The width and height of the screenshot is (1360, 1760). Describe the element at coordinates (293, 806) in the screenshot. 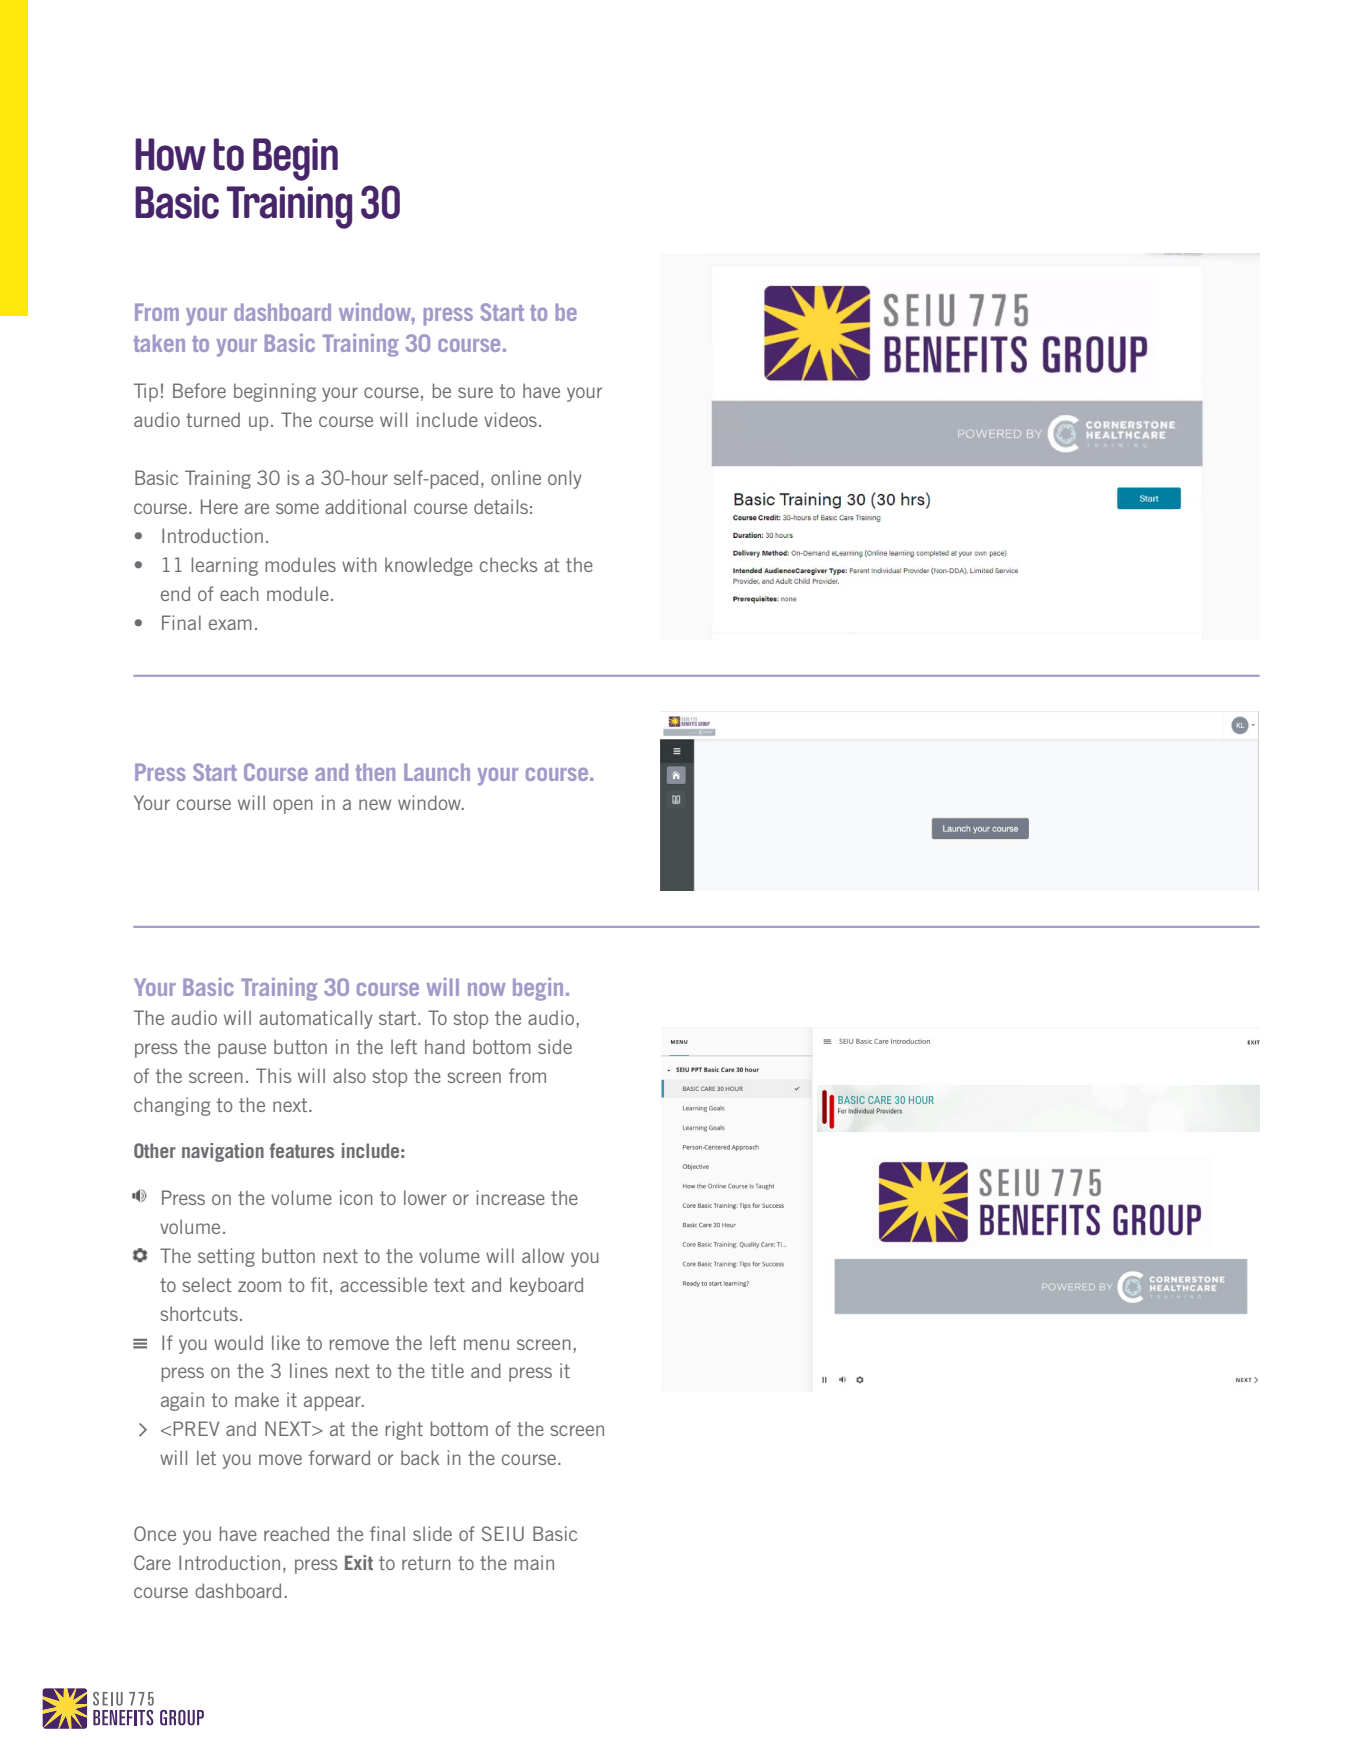

I see `open` at that location.
